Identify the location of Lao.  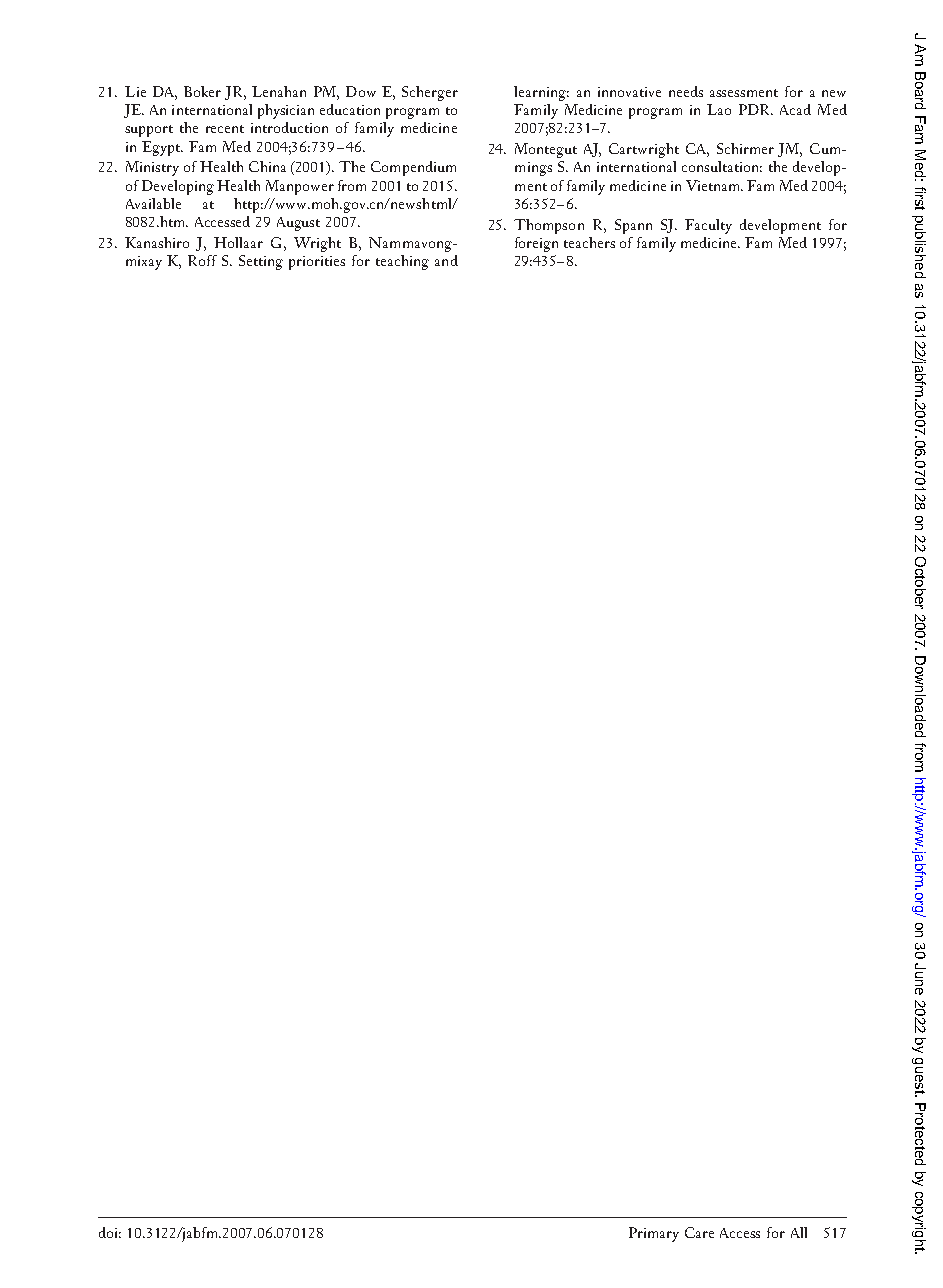
(719, 109).
